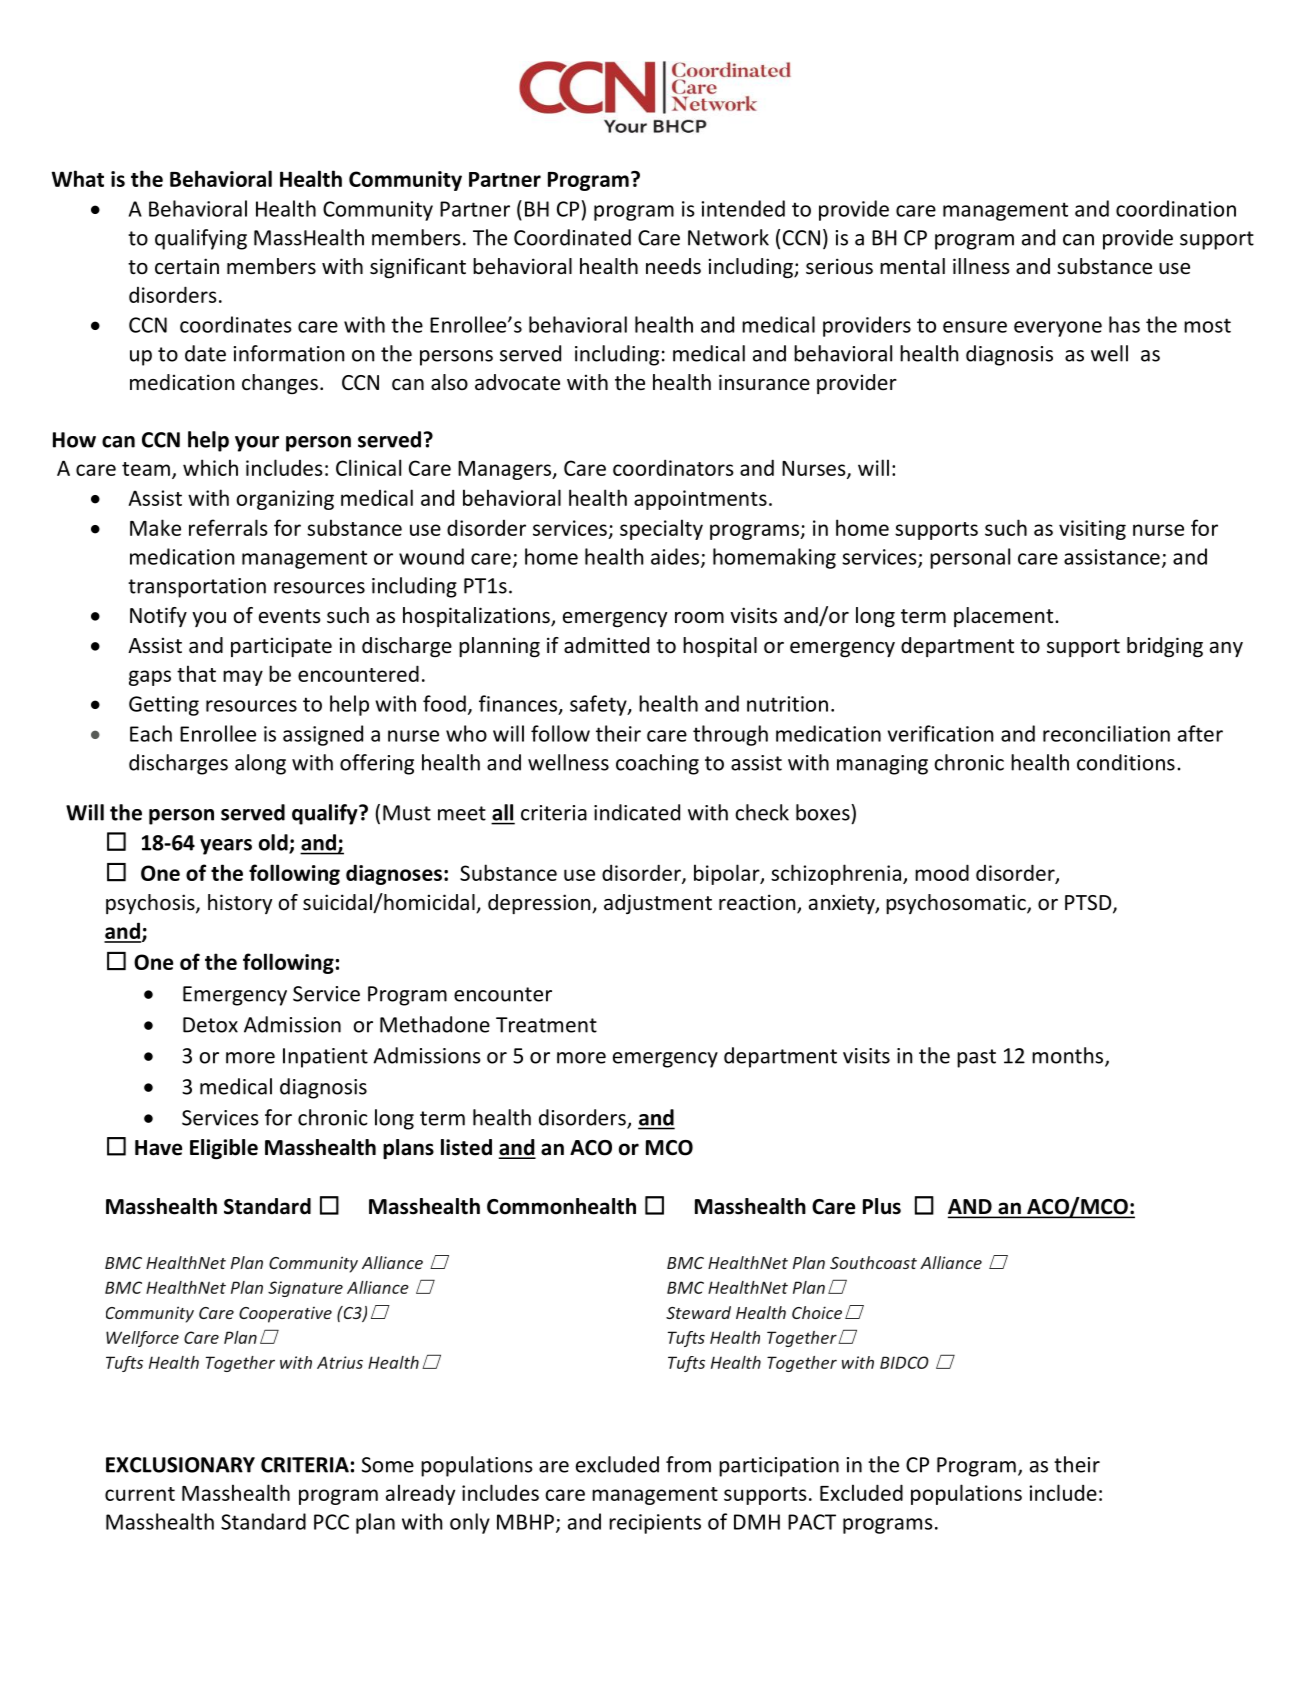 This page has height=1691, width=1307. Describe the element at coordinates (1176, 208) in the page. I see `coordination` at that location.
